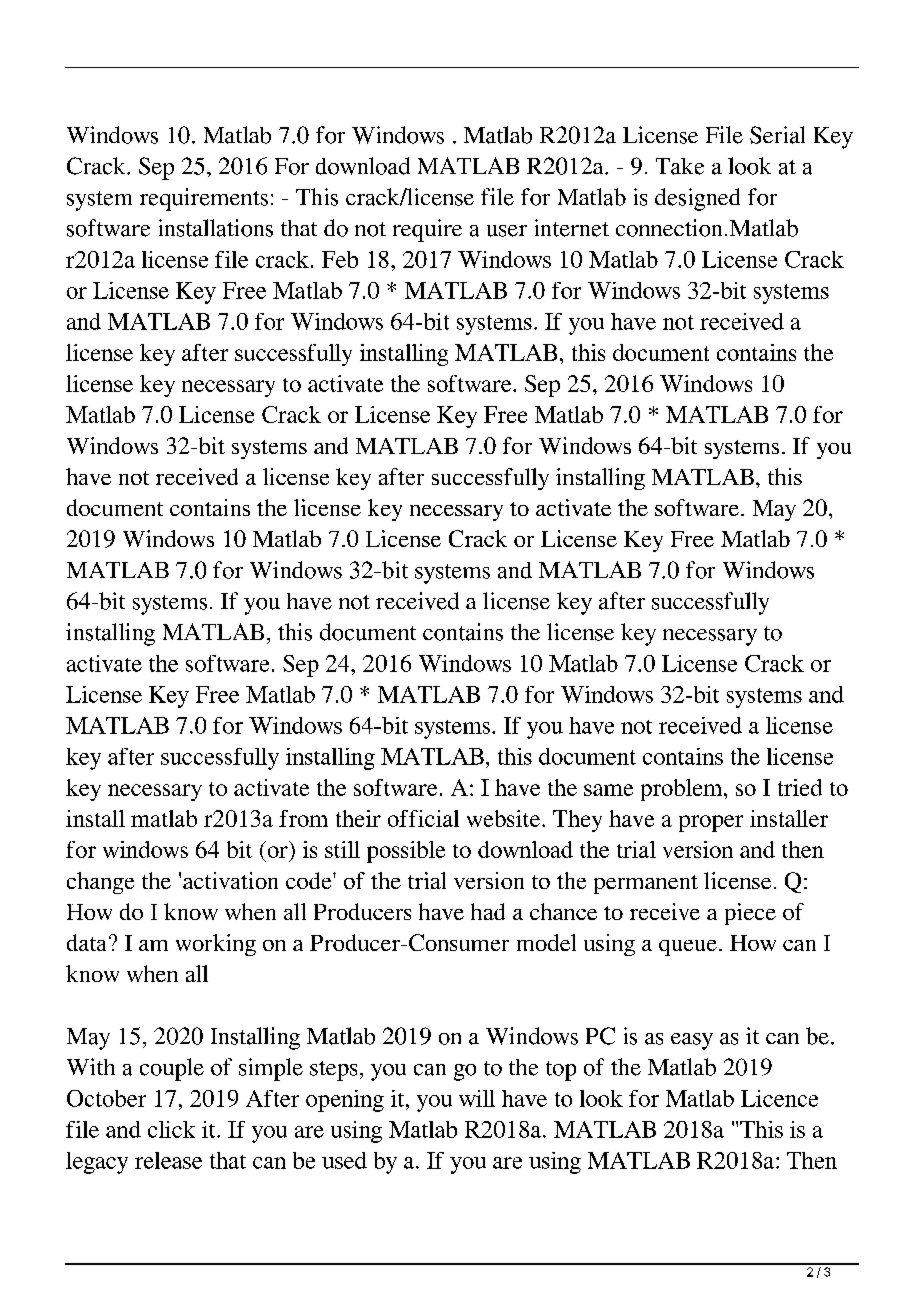  What do you see at coordinates (171, 1129) in the screenshot?
I see `click` at bounding box center [171, 1129].
